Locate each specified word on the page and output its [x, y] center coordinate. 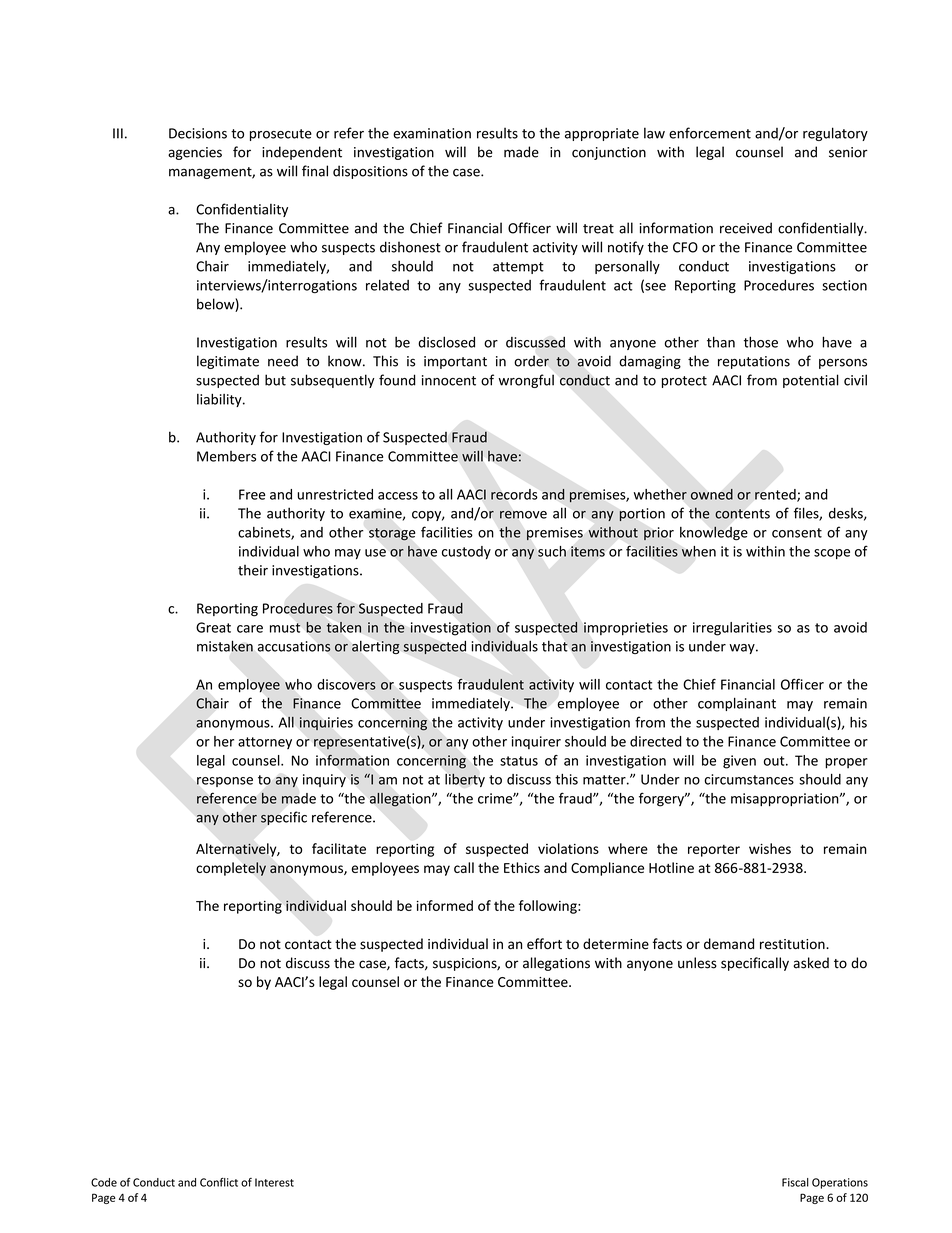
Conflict [219, 1182]
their [253, 570]
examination [432, 133]
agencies [195, 153]
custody [466, 552]
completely [231, 869]
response [225, 782]
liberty [465, 780]
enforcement [710, 133]
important [455, 362]
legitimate [228, 362]
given [739, 762]
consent [797, 533]
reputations [754, 362]
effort [544, 944]
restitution [793, 944]
